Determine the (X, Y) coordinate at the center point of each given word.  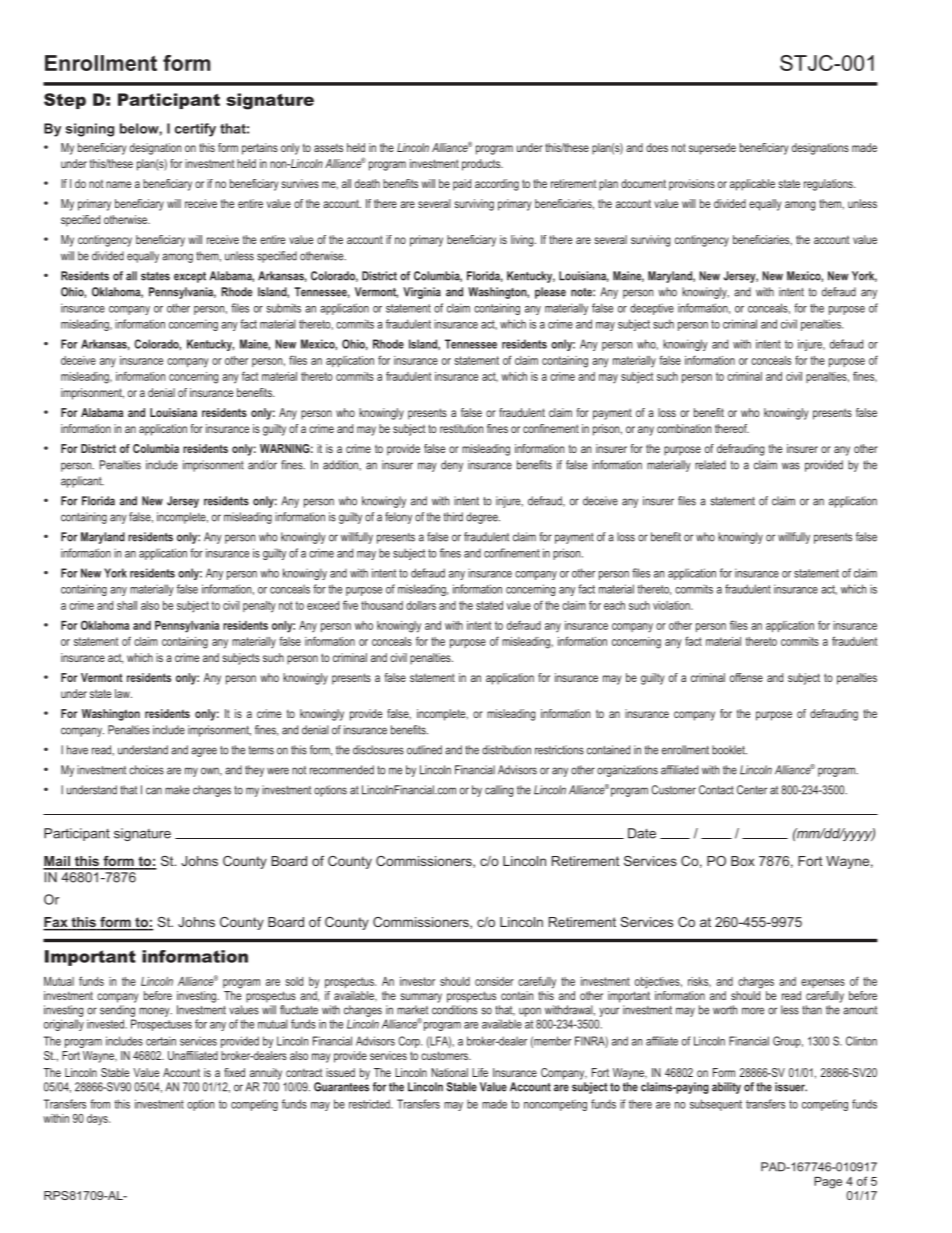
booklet (729, 750)
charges (756, 983)
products (482, 165)
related (710, 465)
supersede (712, 149)
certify (195, 130)
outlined (424, 750)
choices (146, 770)
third (453, 517)
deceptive (652, 309)
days (98, 1120)
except (190, 277)
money (155, 1012)
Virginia (422, 293)
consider (494, 981)
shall (127, 605)
